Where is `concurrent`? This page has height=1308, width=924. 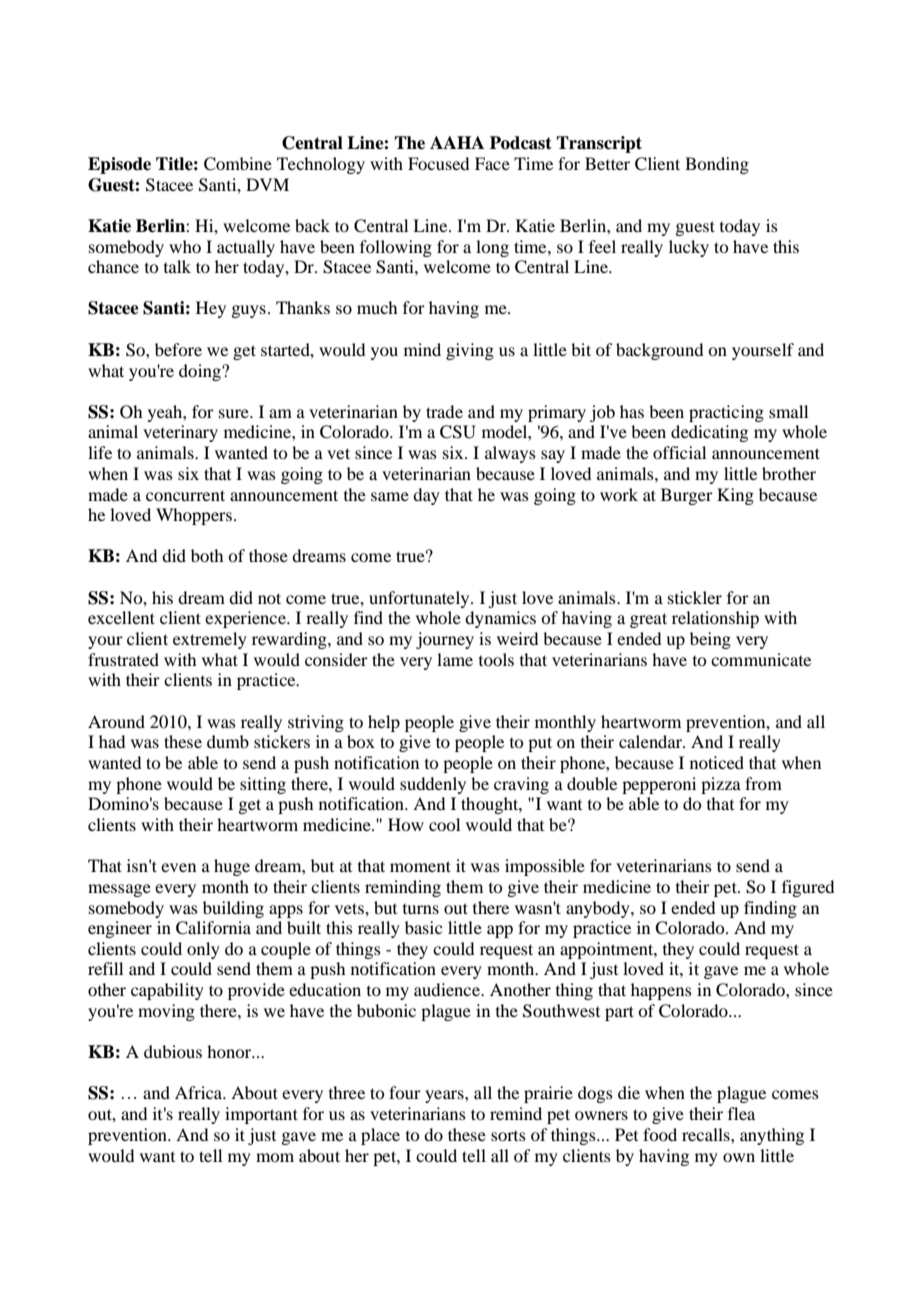
concurrent is located at coordinates (185, 495).
